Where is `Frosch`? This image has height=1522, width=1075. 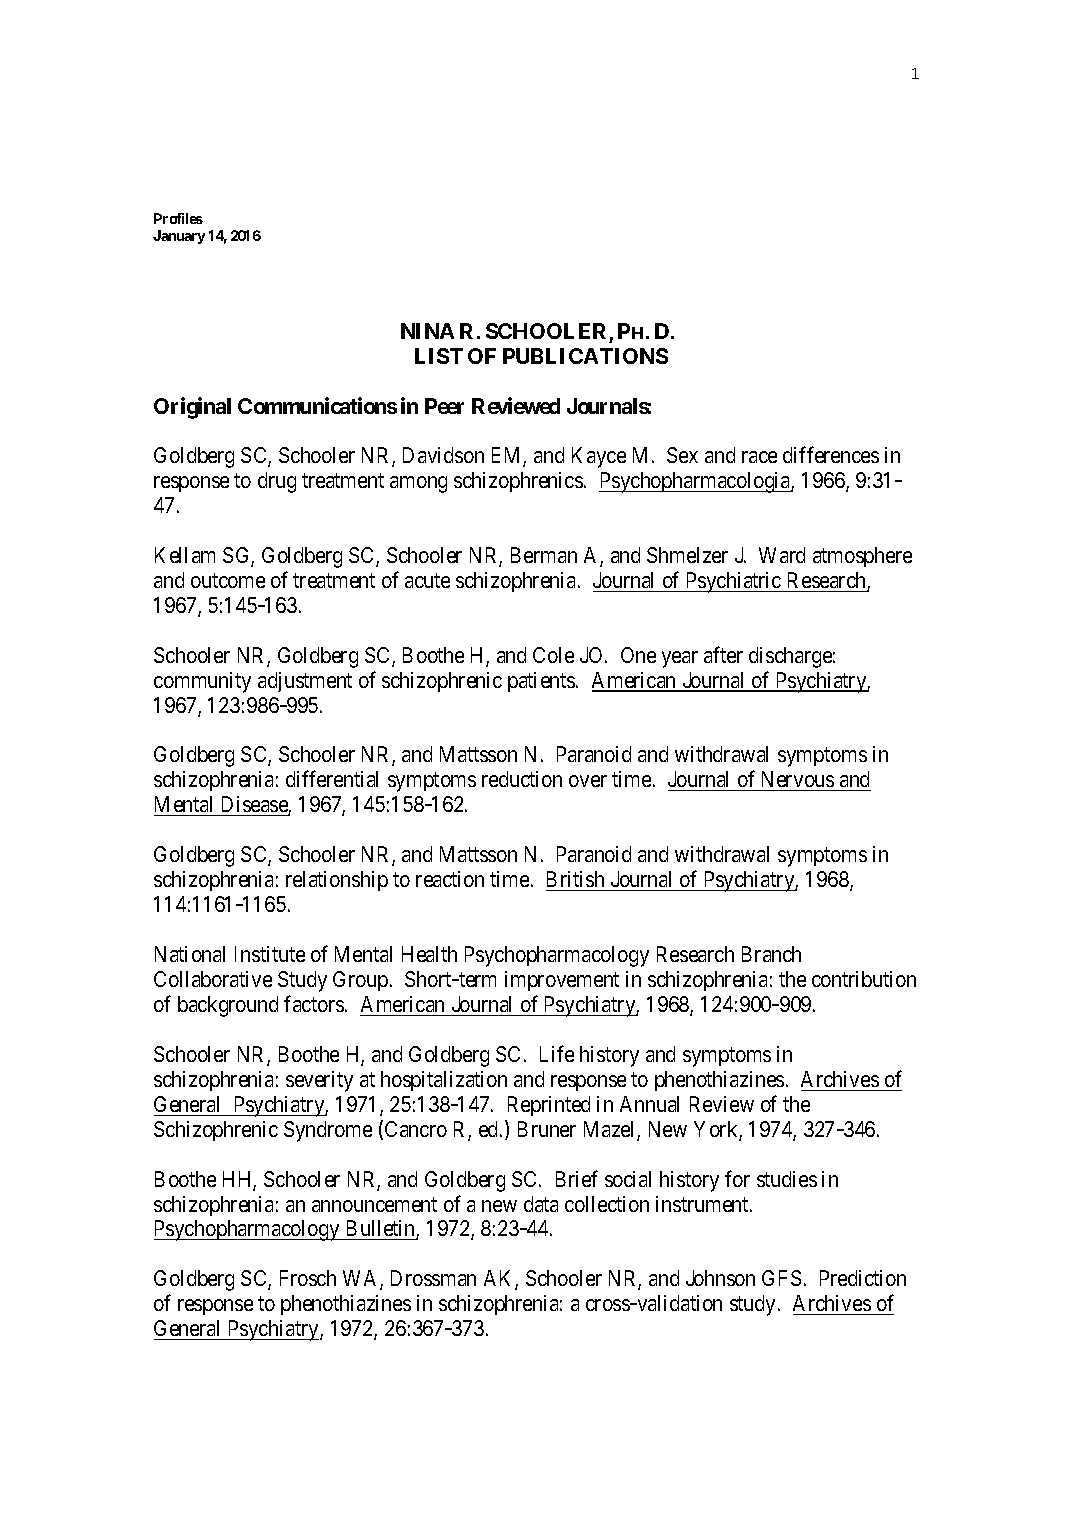 Frosch is located at coordinates (308, 1278).
